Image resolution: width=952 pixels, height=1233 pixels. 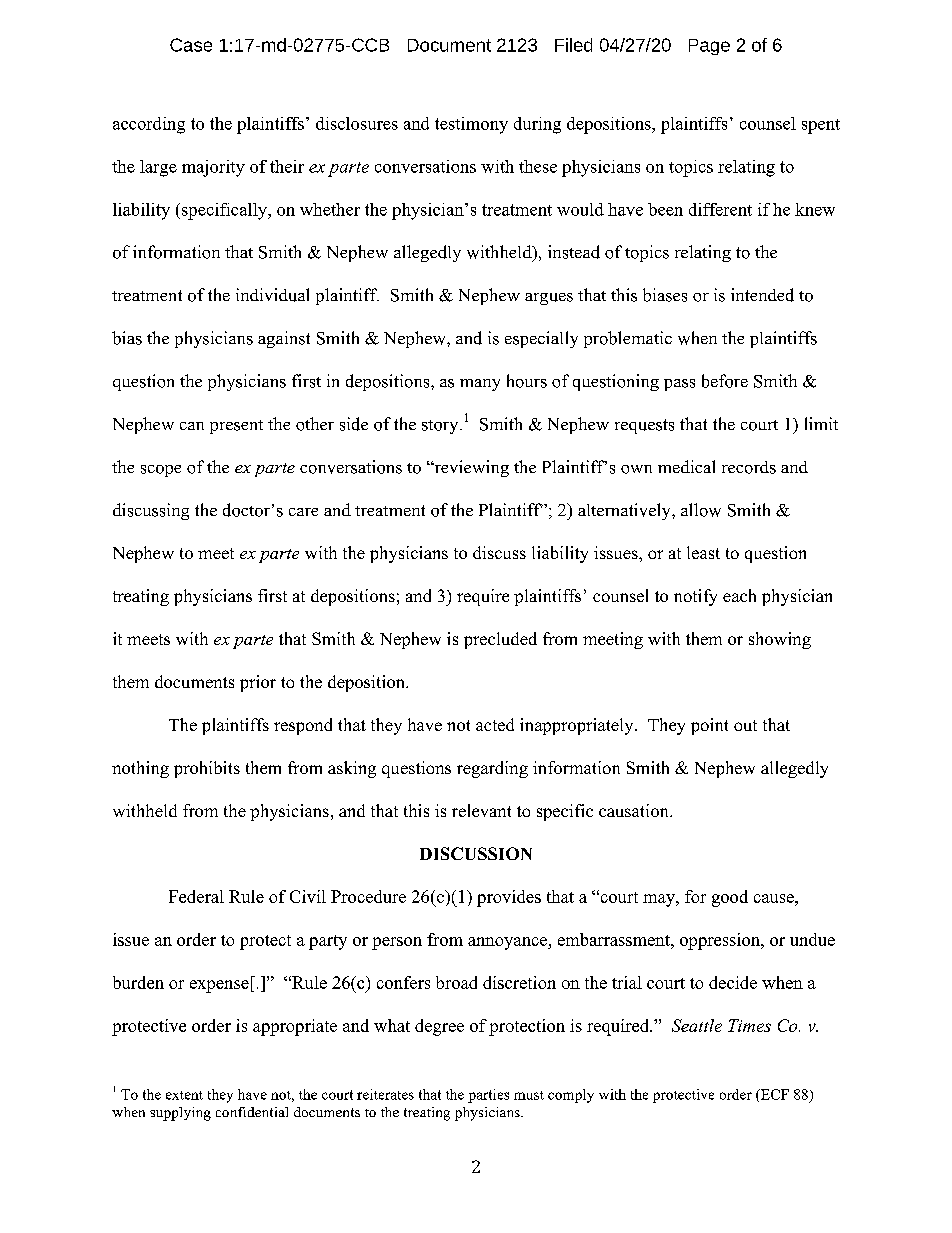 What do you see at coordinates (236, 427) in the screenshot?
I see `present` at bounding box center [236, 427].
